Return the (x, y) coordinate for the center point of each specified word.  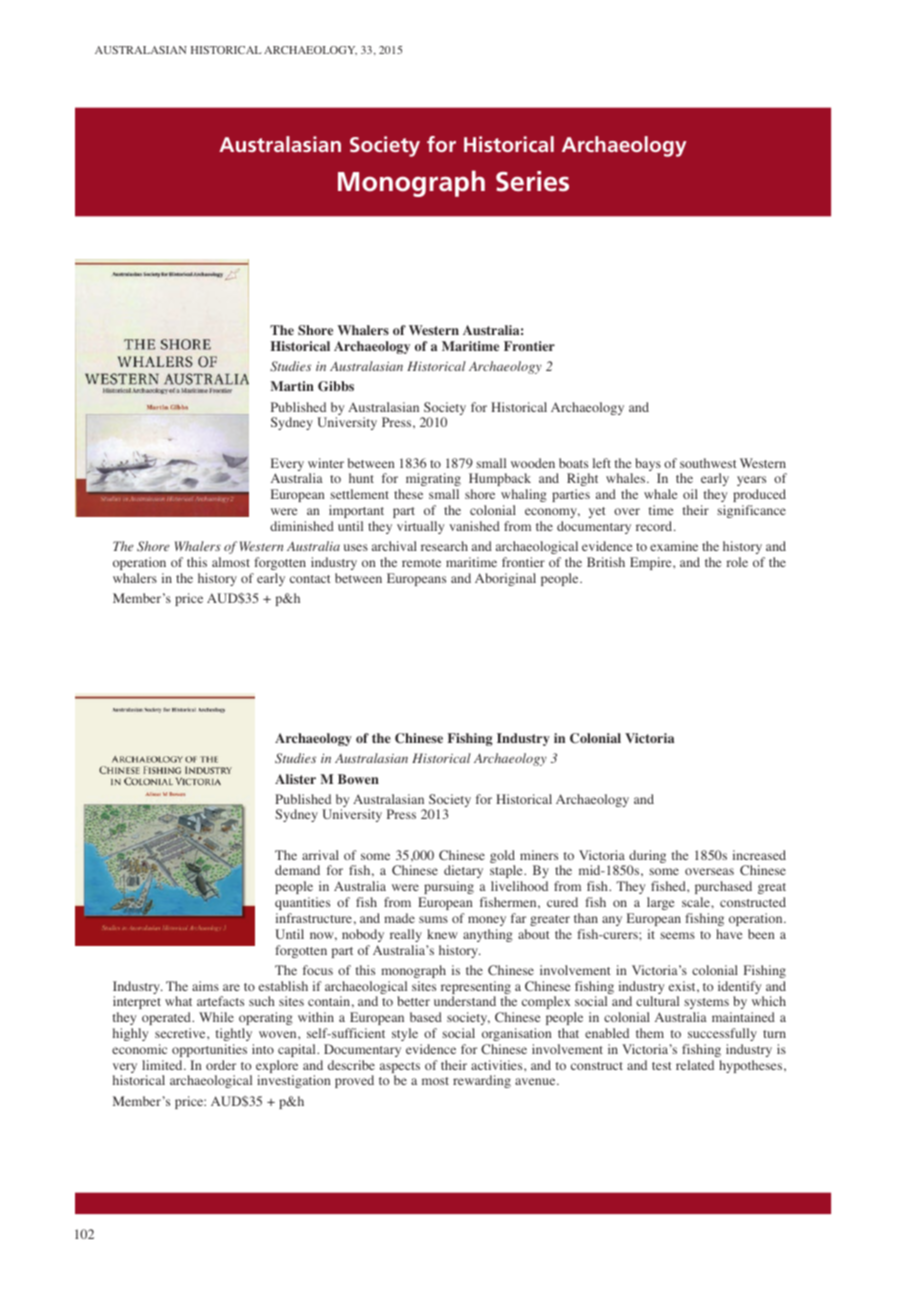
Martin (292, 386)
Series (532, 181)
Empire (652, 563)
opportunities (209, 1050)
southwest (708, 463)
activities (498, 1065)
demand (297, 870)
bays (648, 466)
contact (310, 579)
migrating (433, 479)
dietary (463, 873)
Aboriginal (505, 579)
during (647, 858)
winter (326, 463)
